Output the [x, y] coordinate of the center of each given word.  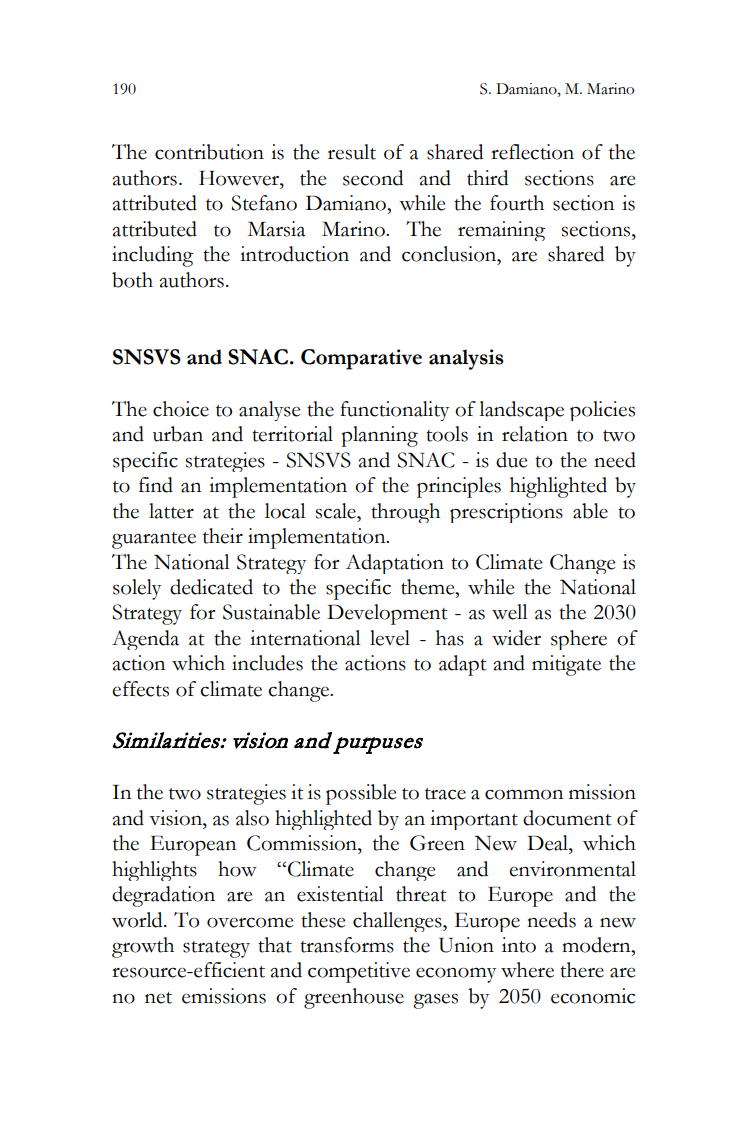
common [524, 794]
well [510, 612]
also [252, 818]
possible [361, 794]
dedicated [211, 587]
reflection [532, 152]
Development [387, 614]
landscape [521, 411]
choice [181, 409]
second [373, 178]
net [158, 998]
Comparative [361, 359]
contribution [209, 152]
